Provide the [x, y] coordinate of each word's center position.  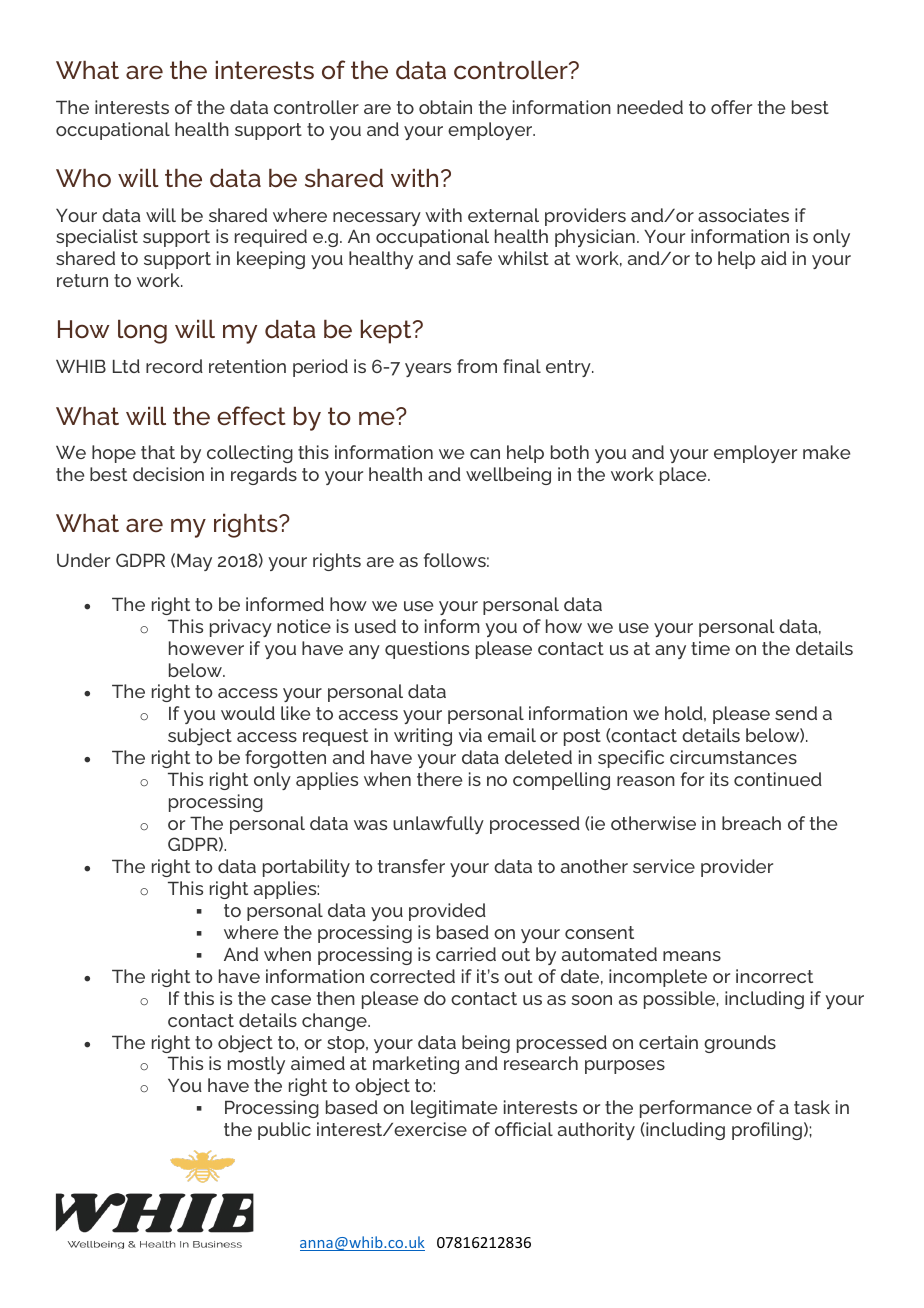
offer [731, 107]
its [719, 779]
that [158, 452]
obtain [445, 107]
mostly [256, 1065]
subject [200, 737]
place [684, 476]
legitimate [454, 1109]
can [485, 454]
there [439, 779]
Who [83, 178]
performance [696, 1109]
